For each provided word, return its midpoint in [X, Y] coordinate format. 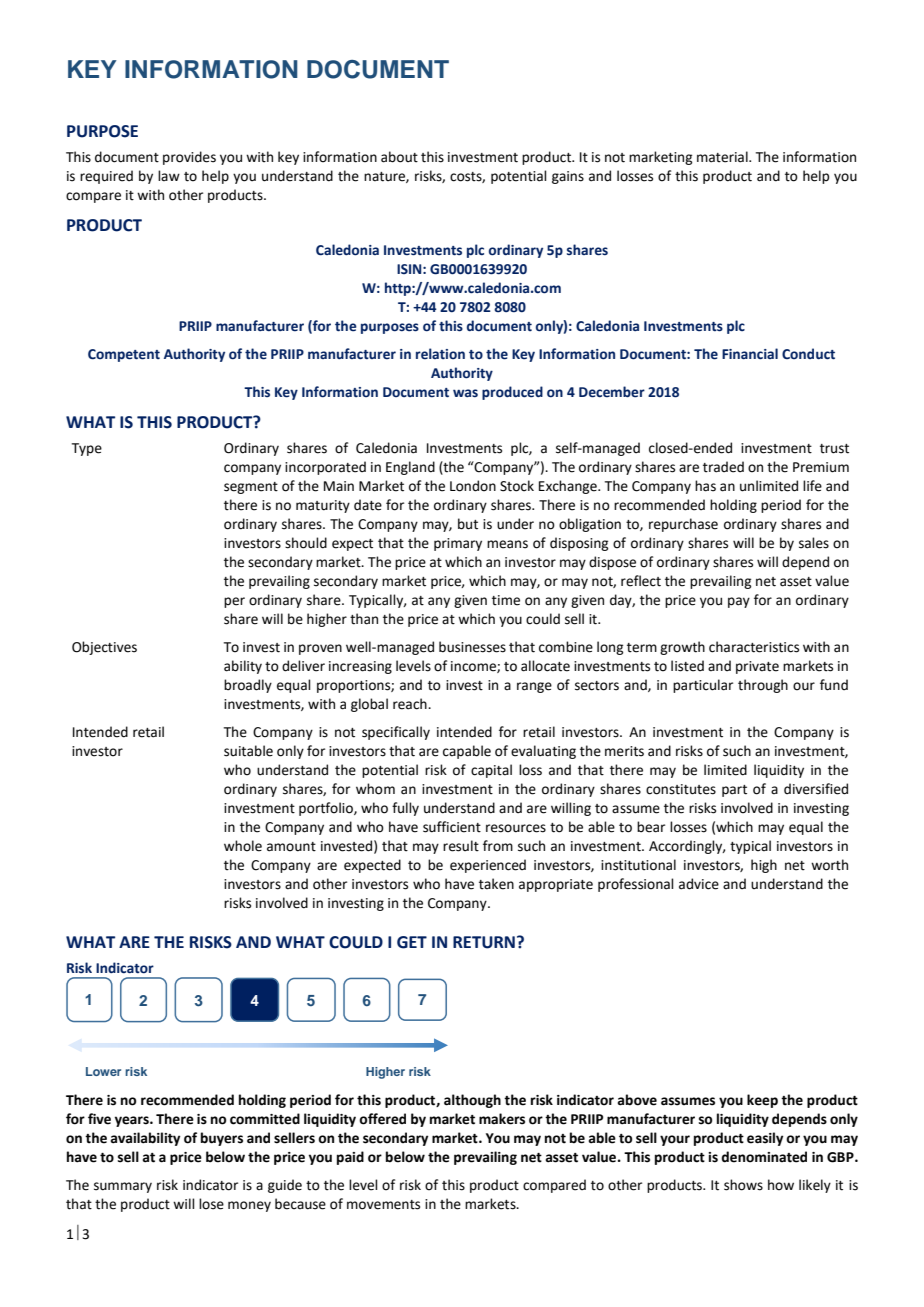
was [465, 393]
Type [87, 449]
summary [123, 1187]
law [169, 175]
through [763, 686]
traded [723, 467]
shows [743, 1185]
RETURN [484, 942]
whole [243, 846]
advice [699, 884]
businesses [472, 647]
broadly [248, 686]
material [723, 157]
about [399, 157]
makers [502, 1119]
